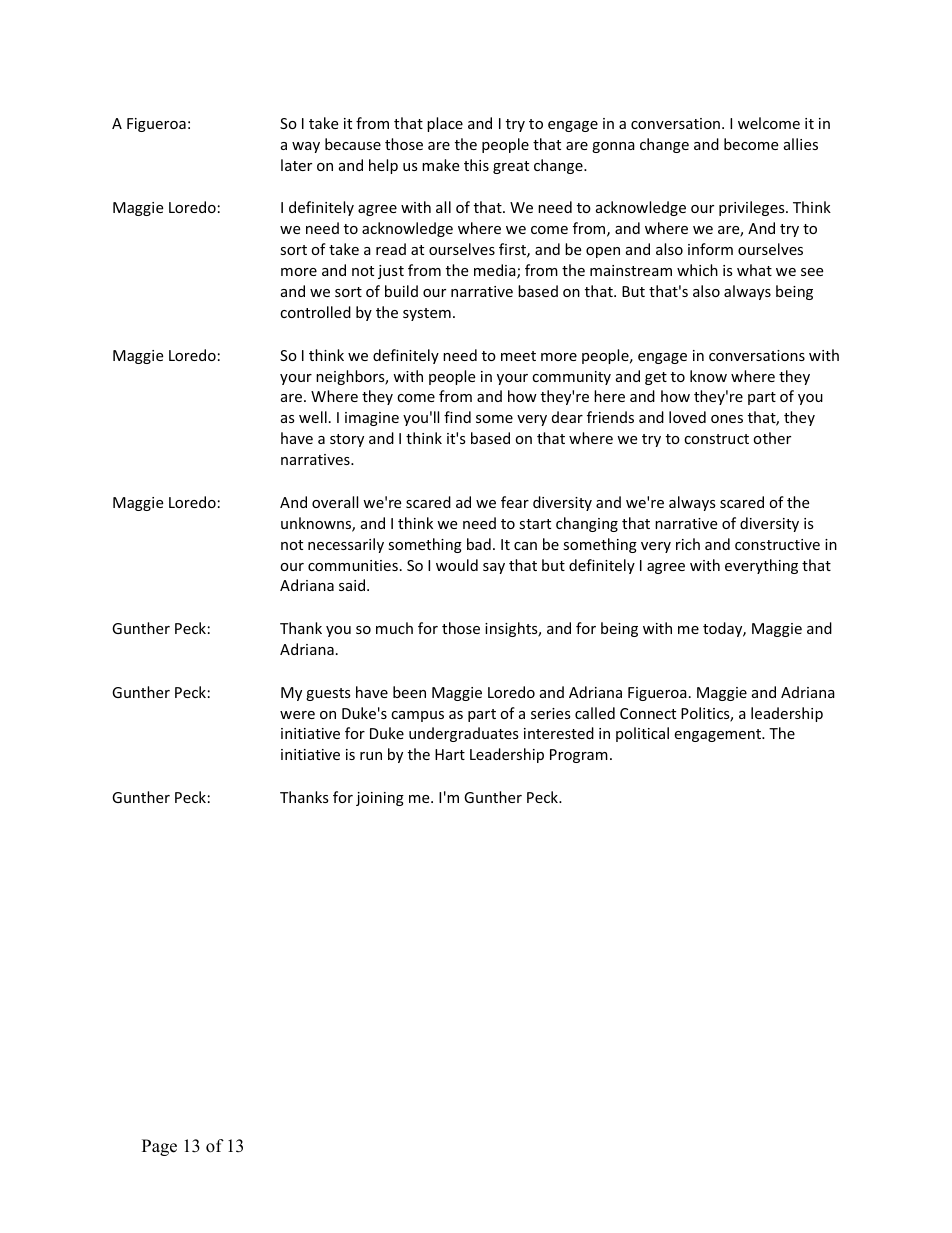 This screenshot has height=1233, width=952. What do you see at coordinates (476, 165) in the screenshot?
I see `this` at bounding box center [476, 165].
